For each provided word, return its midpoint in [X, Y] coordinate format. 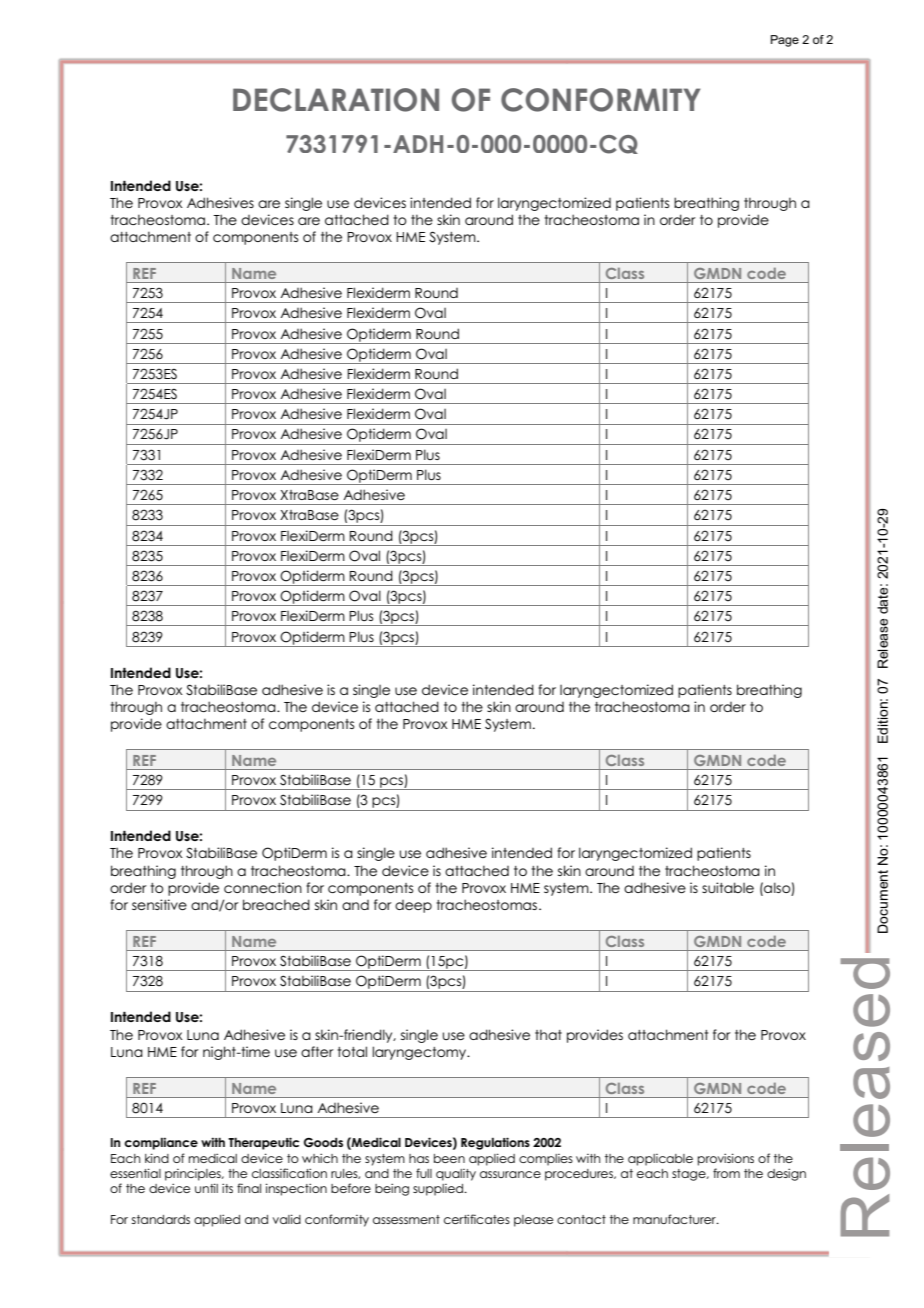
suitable [728, 887]
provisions [726, 1159]
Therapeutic [263, 1143]
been [449, 1158]
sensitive [159, 904]
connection [263, 887]
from [726, 1173]
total [352, 1051]
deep [413, 906]
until [206, 1188]
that [548, 1034]
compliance [161, 1143]
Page [785, 41]
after [317, 1051]
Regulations [495, 1143]
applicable [660, 1160]
